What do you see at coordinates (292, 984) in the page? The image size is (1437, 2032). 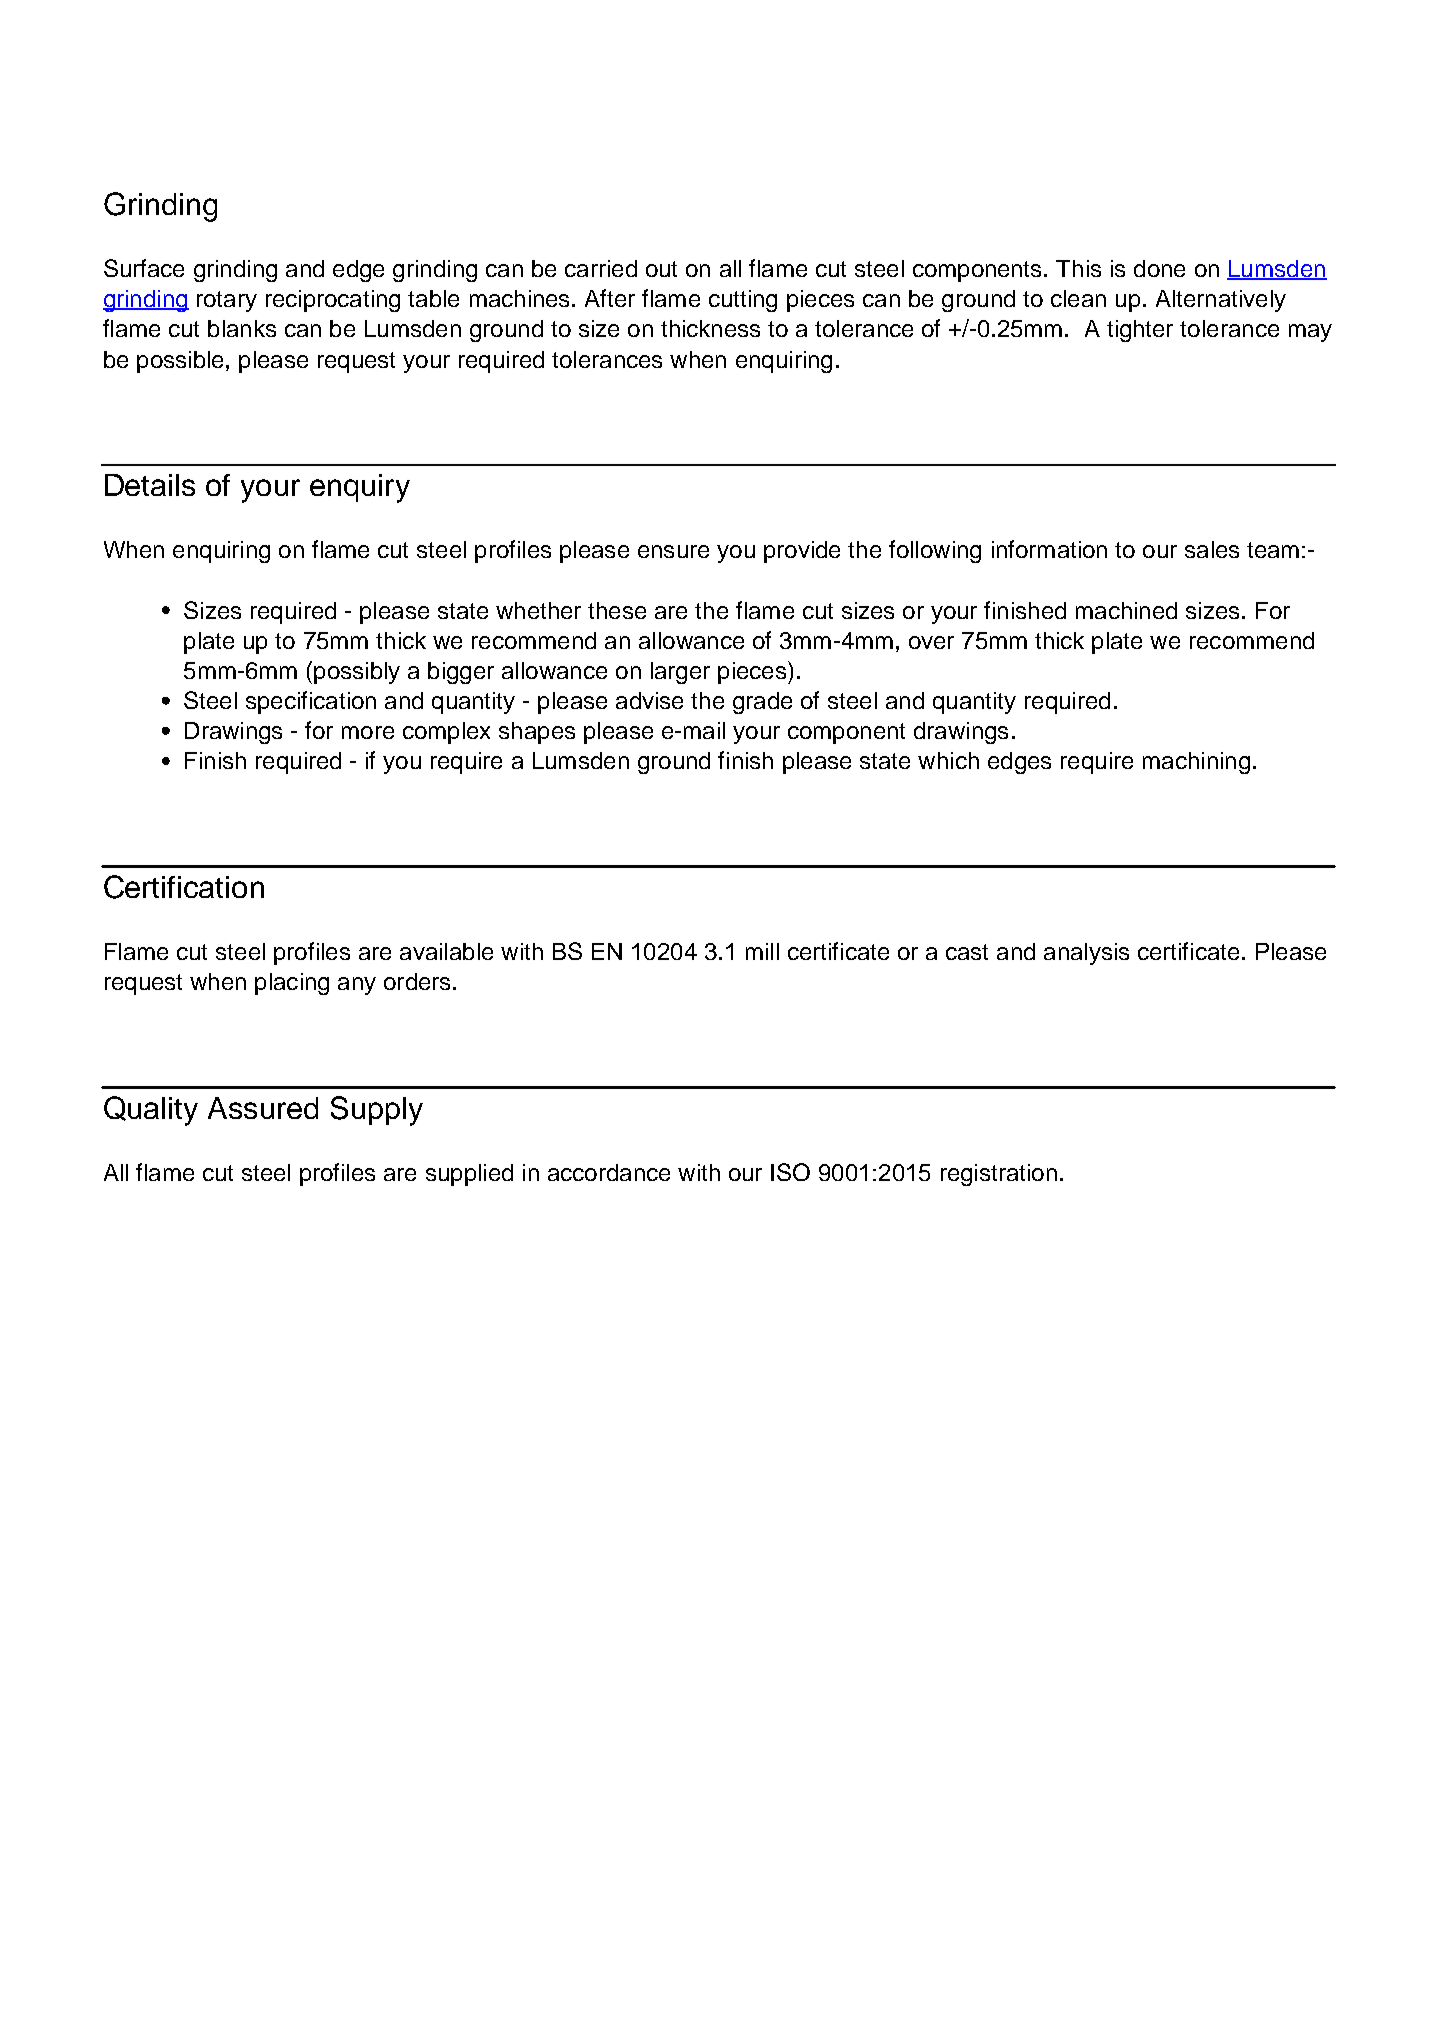 I see `placing` at bounding box center [292, 984].
